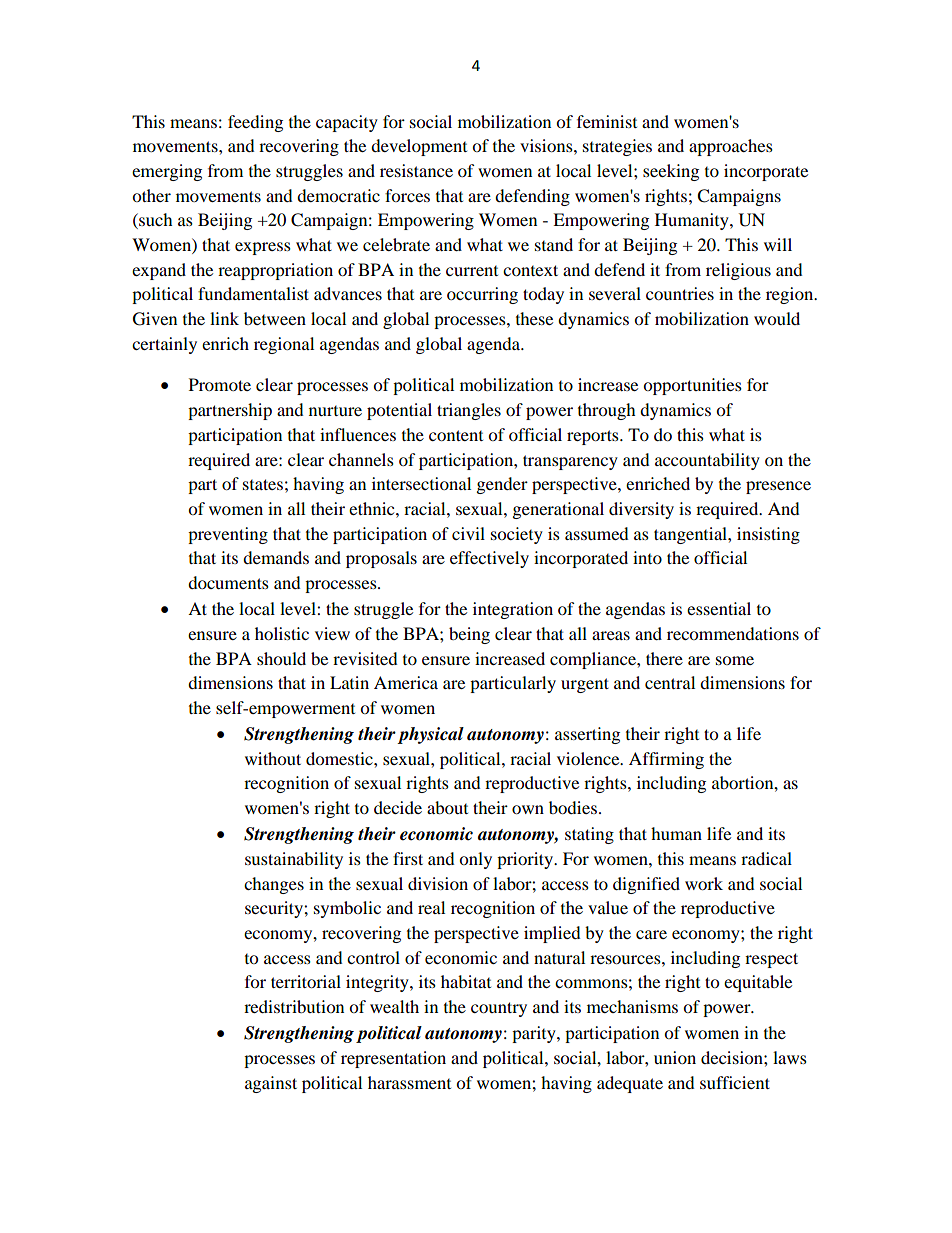 The width and height of the screenshot is (952, 1233). I want to click on about, so click(447, 807).
